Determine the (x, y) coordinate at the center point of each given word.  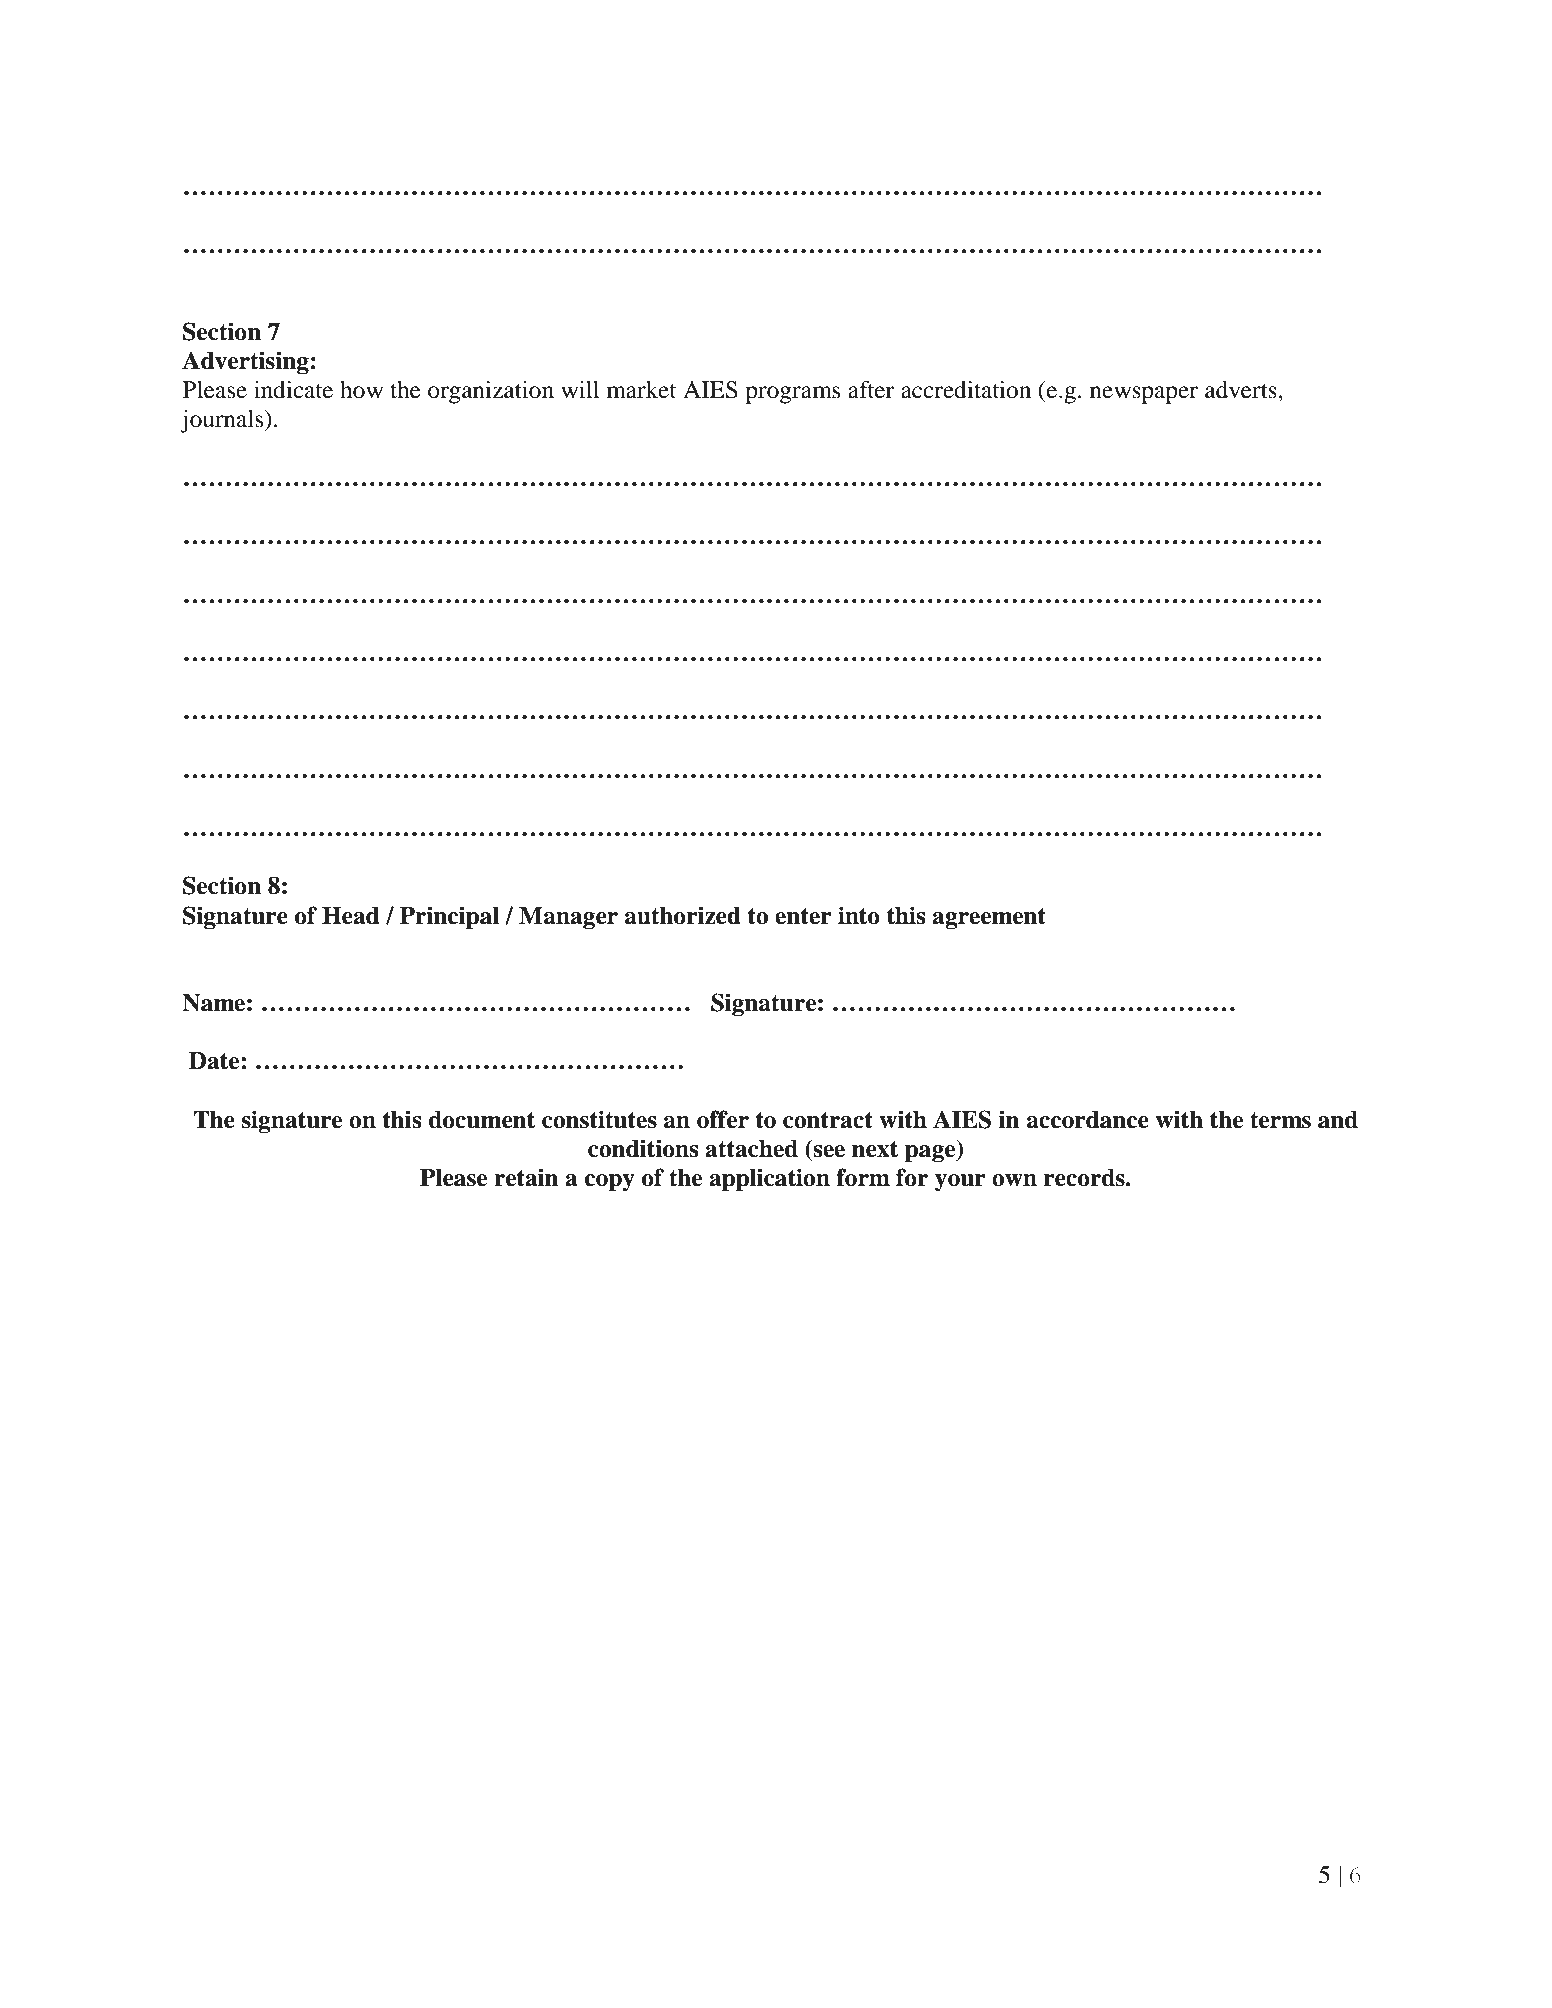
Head (350, 916)
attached (751, 1149)
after (871, 389)
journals (223, 421)
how (361, 390)
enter (803, 916)
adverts (1242, 390)
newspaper (1144, 395)
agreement (989, 919)
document (482, 1120)
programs (792, 395)
